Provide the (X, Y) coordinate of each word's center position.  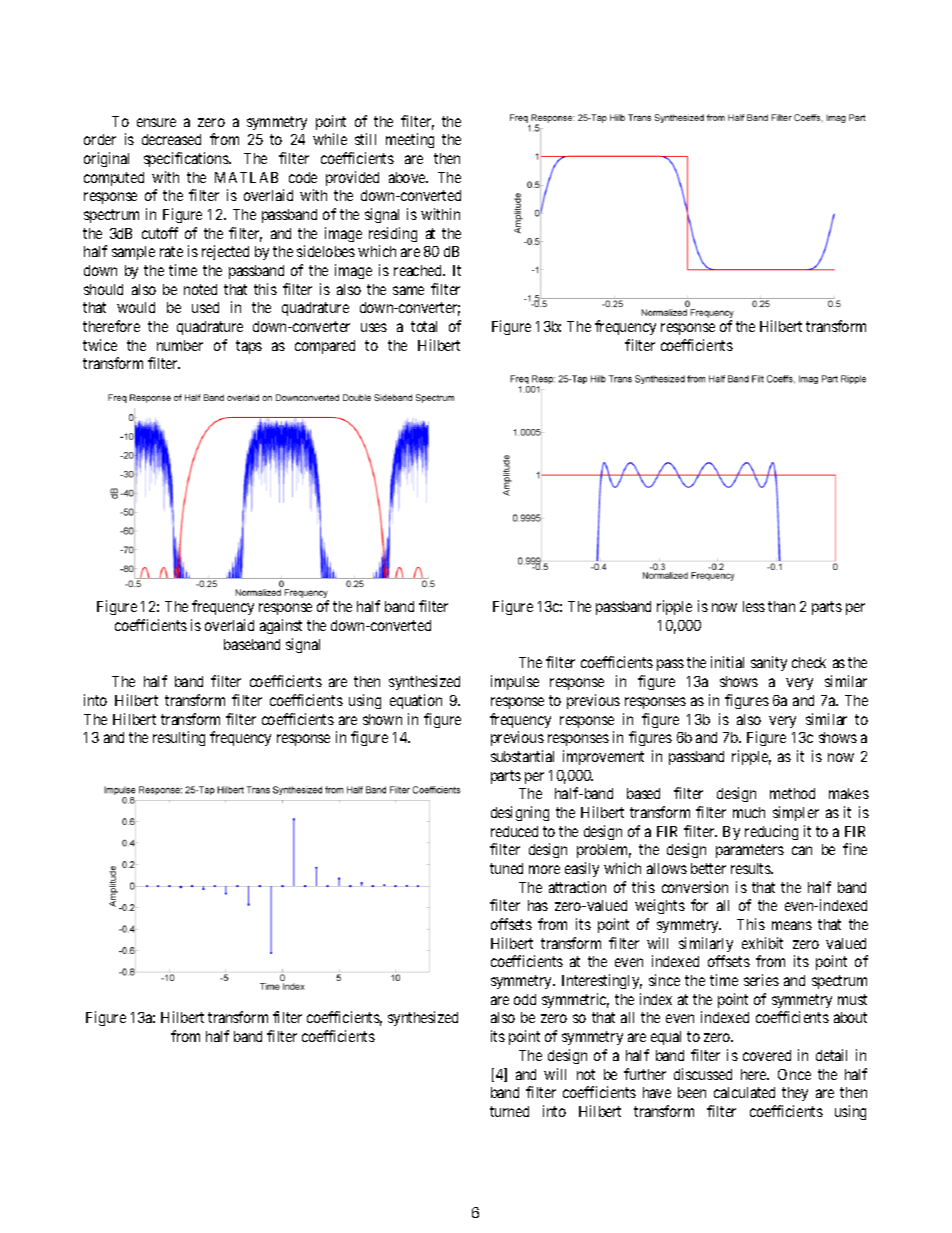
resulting (179, 738)
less (754, 606)
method (792, 793)
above (408, 177)
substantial (522, 756)
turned (509, 1111)
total (424, 326)
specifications (187, 159)
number (180, 345)
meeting (410, 140)
